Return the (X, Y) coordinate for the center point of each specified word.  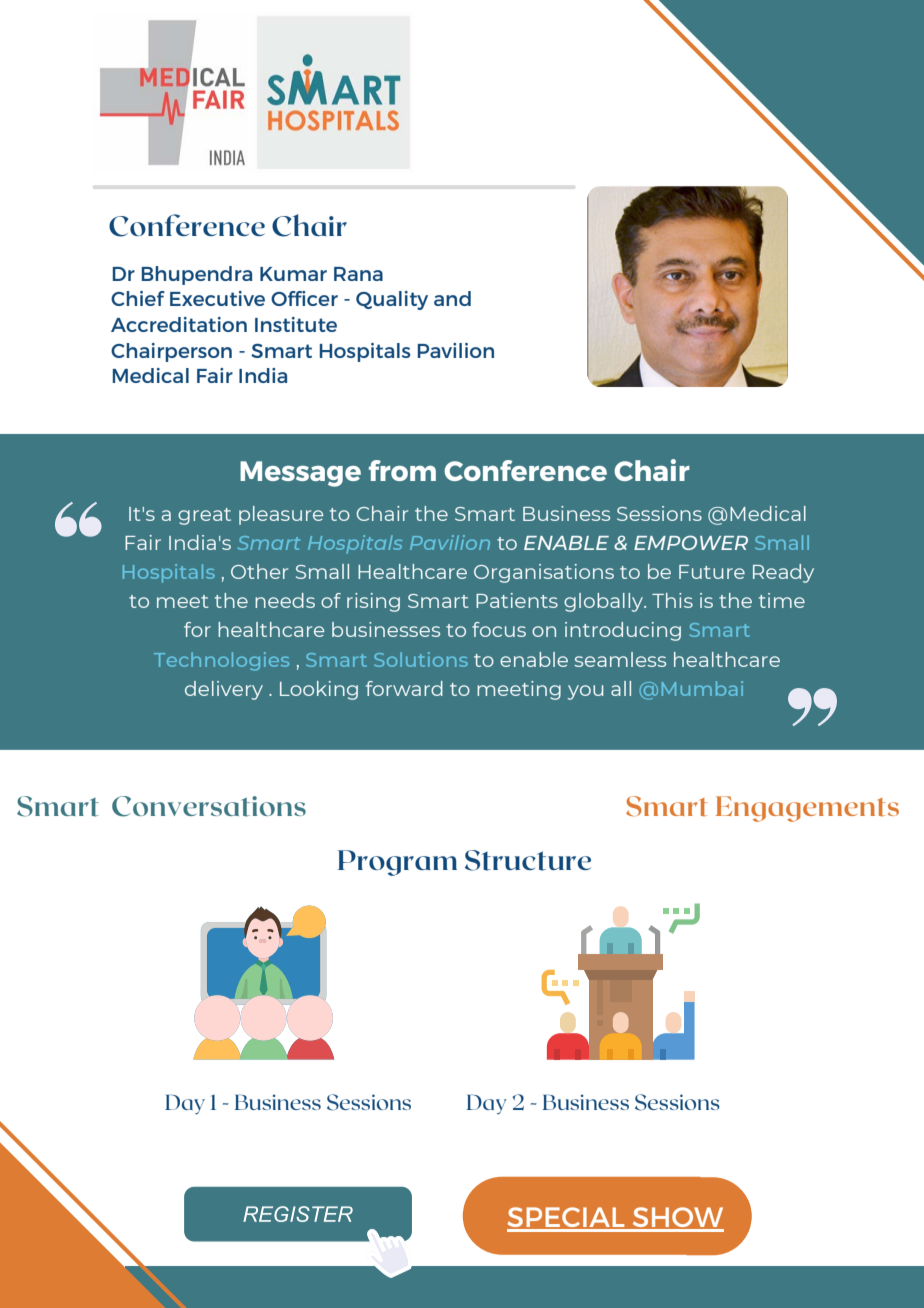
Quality (392, 300)
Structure (528, 860)
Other (259, 571)
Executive (217, 298)
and (452, 298)
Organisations (544, 573)
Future (712, 572)
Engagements (807, 809)
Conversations (209, 806)
